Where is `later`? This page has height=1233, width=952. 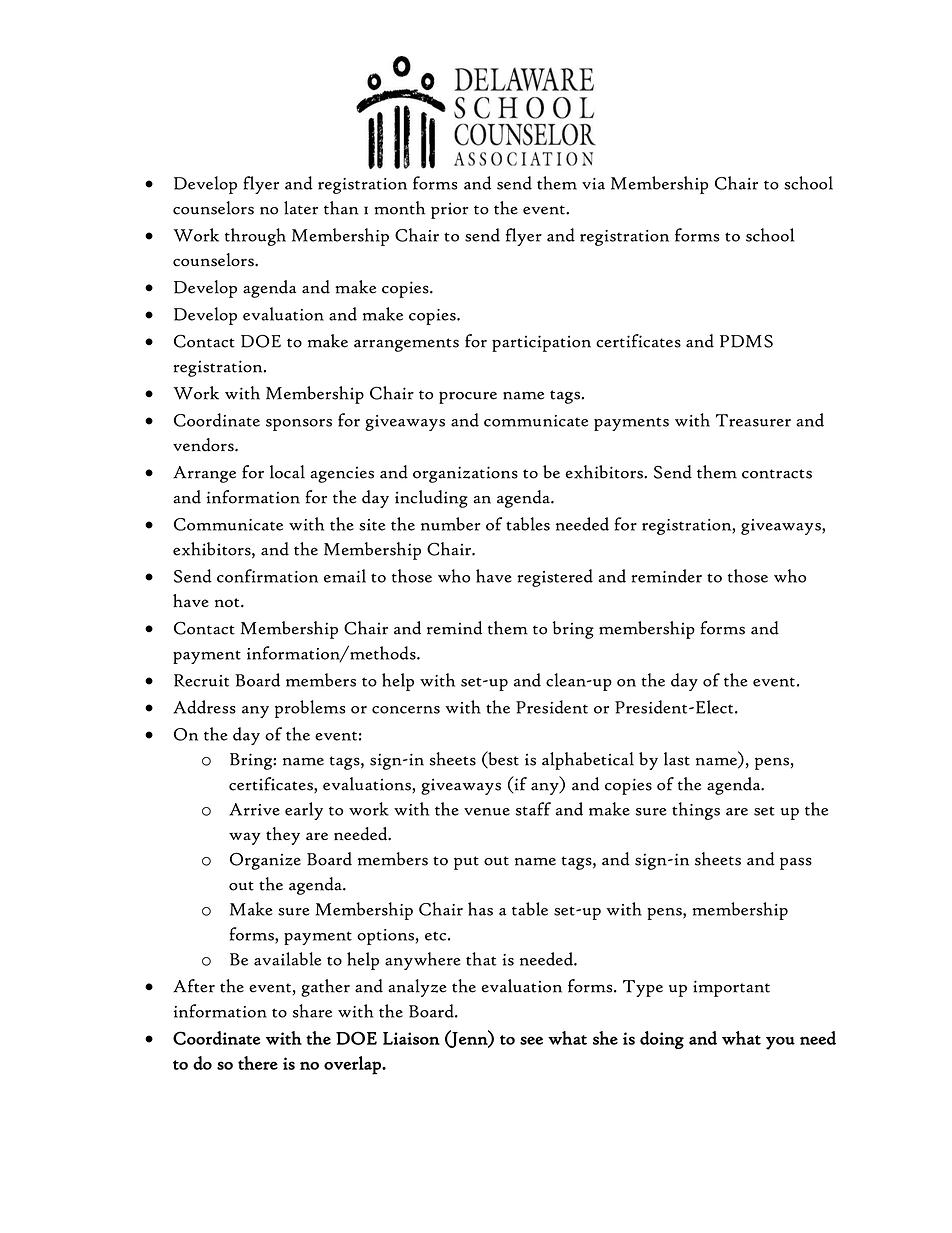 later is located at coordinates (301, 208).
